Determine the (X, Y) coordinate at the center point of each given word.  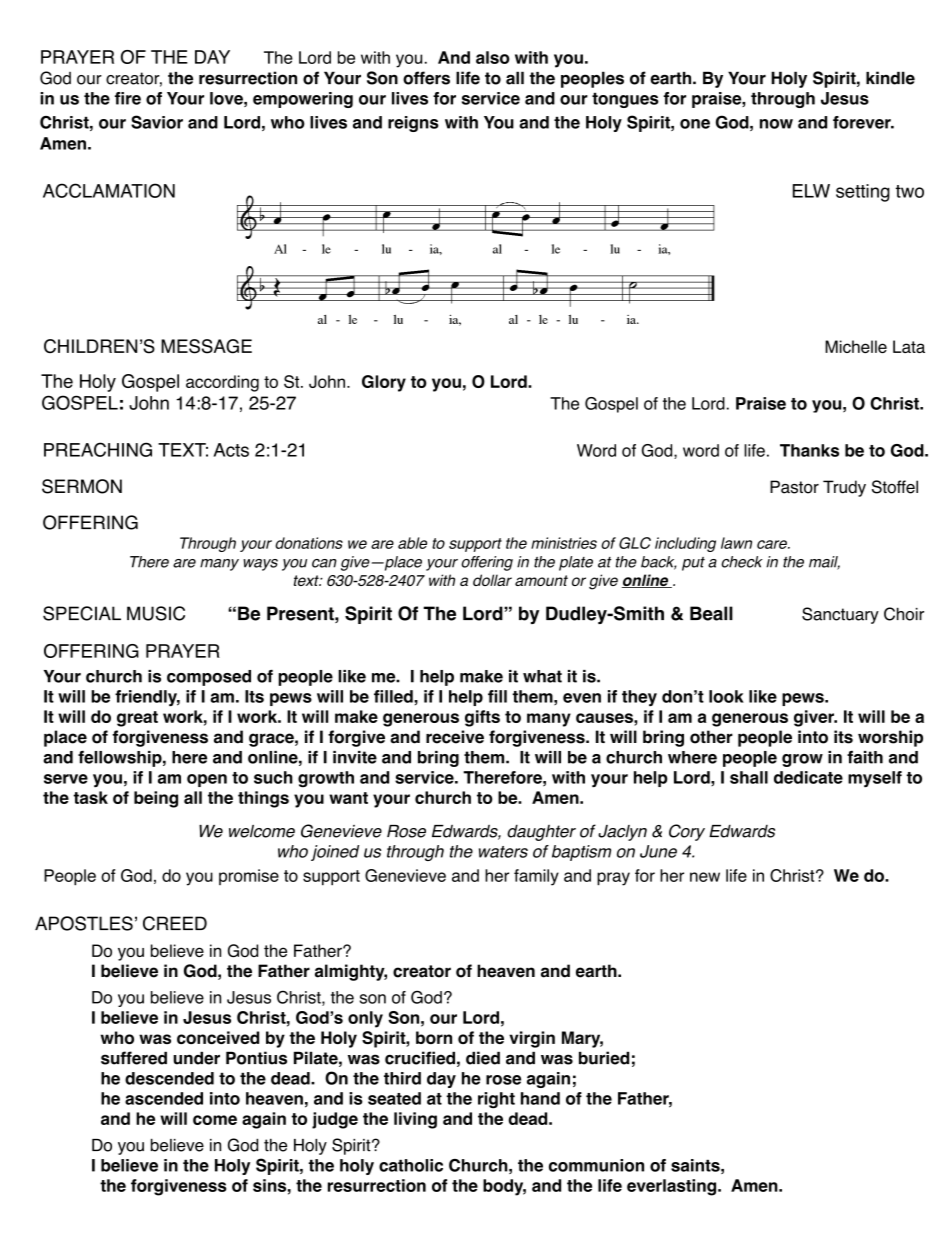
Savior (157, 122)
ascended (164, 1098)
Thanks (809, 450)
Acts (231, 450)
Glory (384, 383)
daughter (541, 832)
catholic (411, 1165)
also (493, 57)
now (776, 124)
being (156, 799)
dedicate (808, 777)
